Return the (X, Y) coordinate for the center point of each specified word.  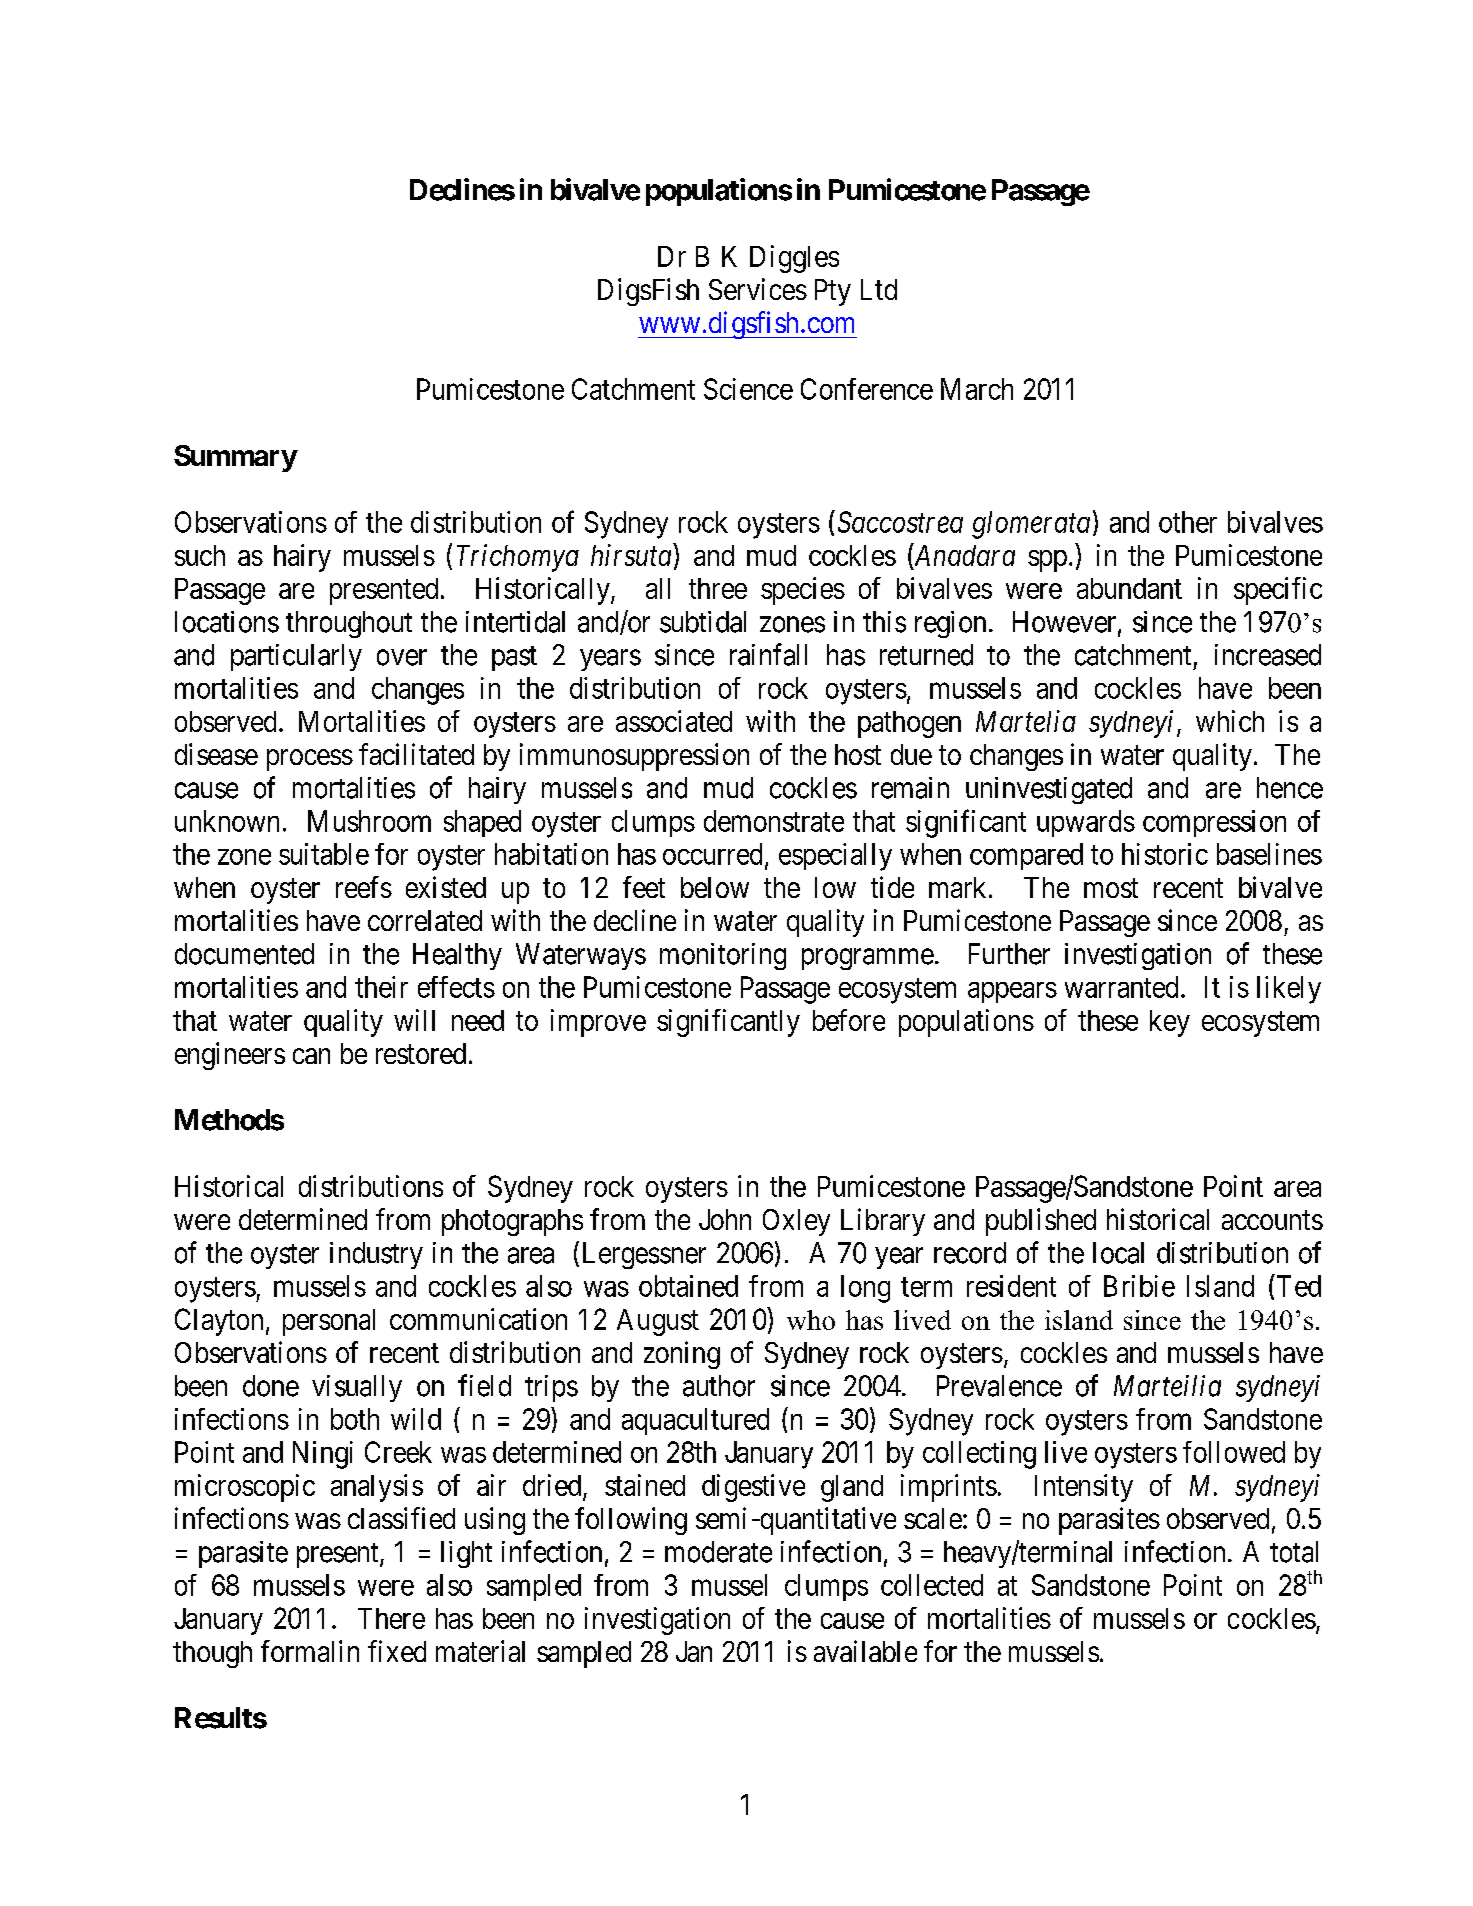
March (977, 389)
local (1118, 1253)
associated (674, 721)
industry (376, 1255)
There (391, 1618)
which (1230, 721)
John (725, 1219)
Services (758, 289)
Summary (235, 458)
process (310, 760)
